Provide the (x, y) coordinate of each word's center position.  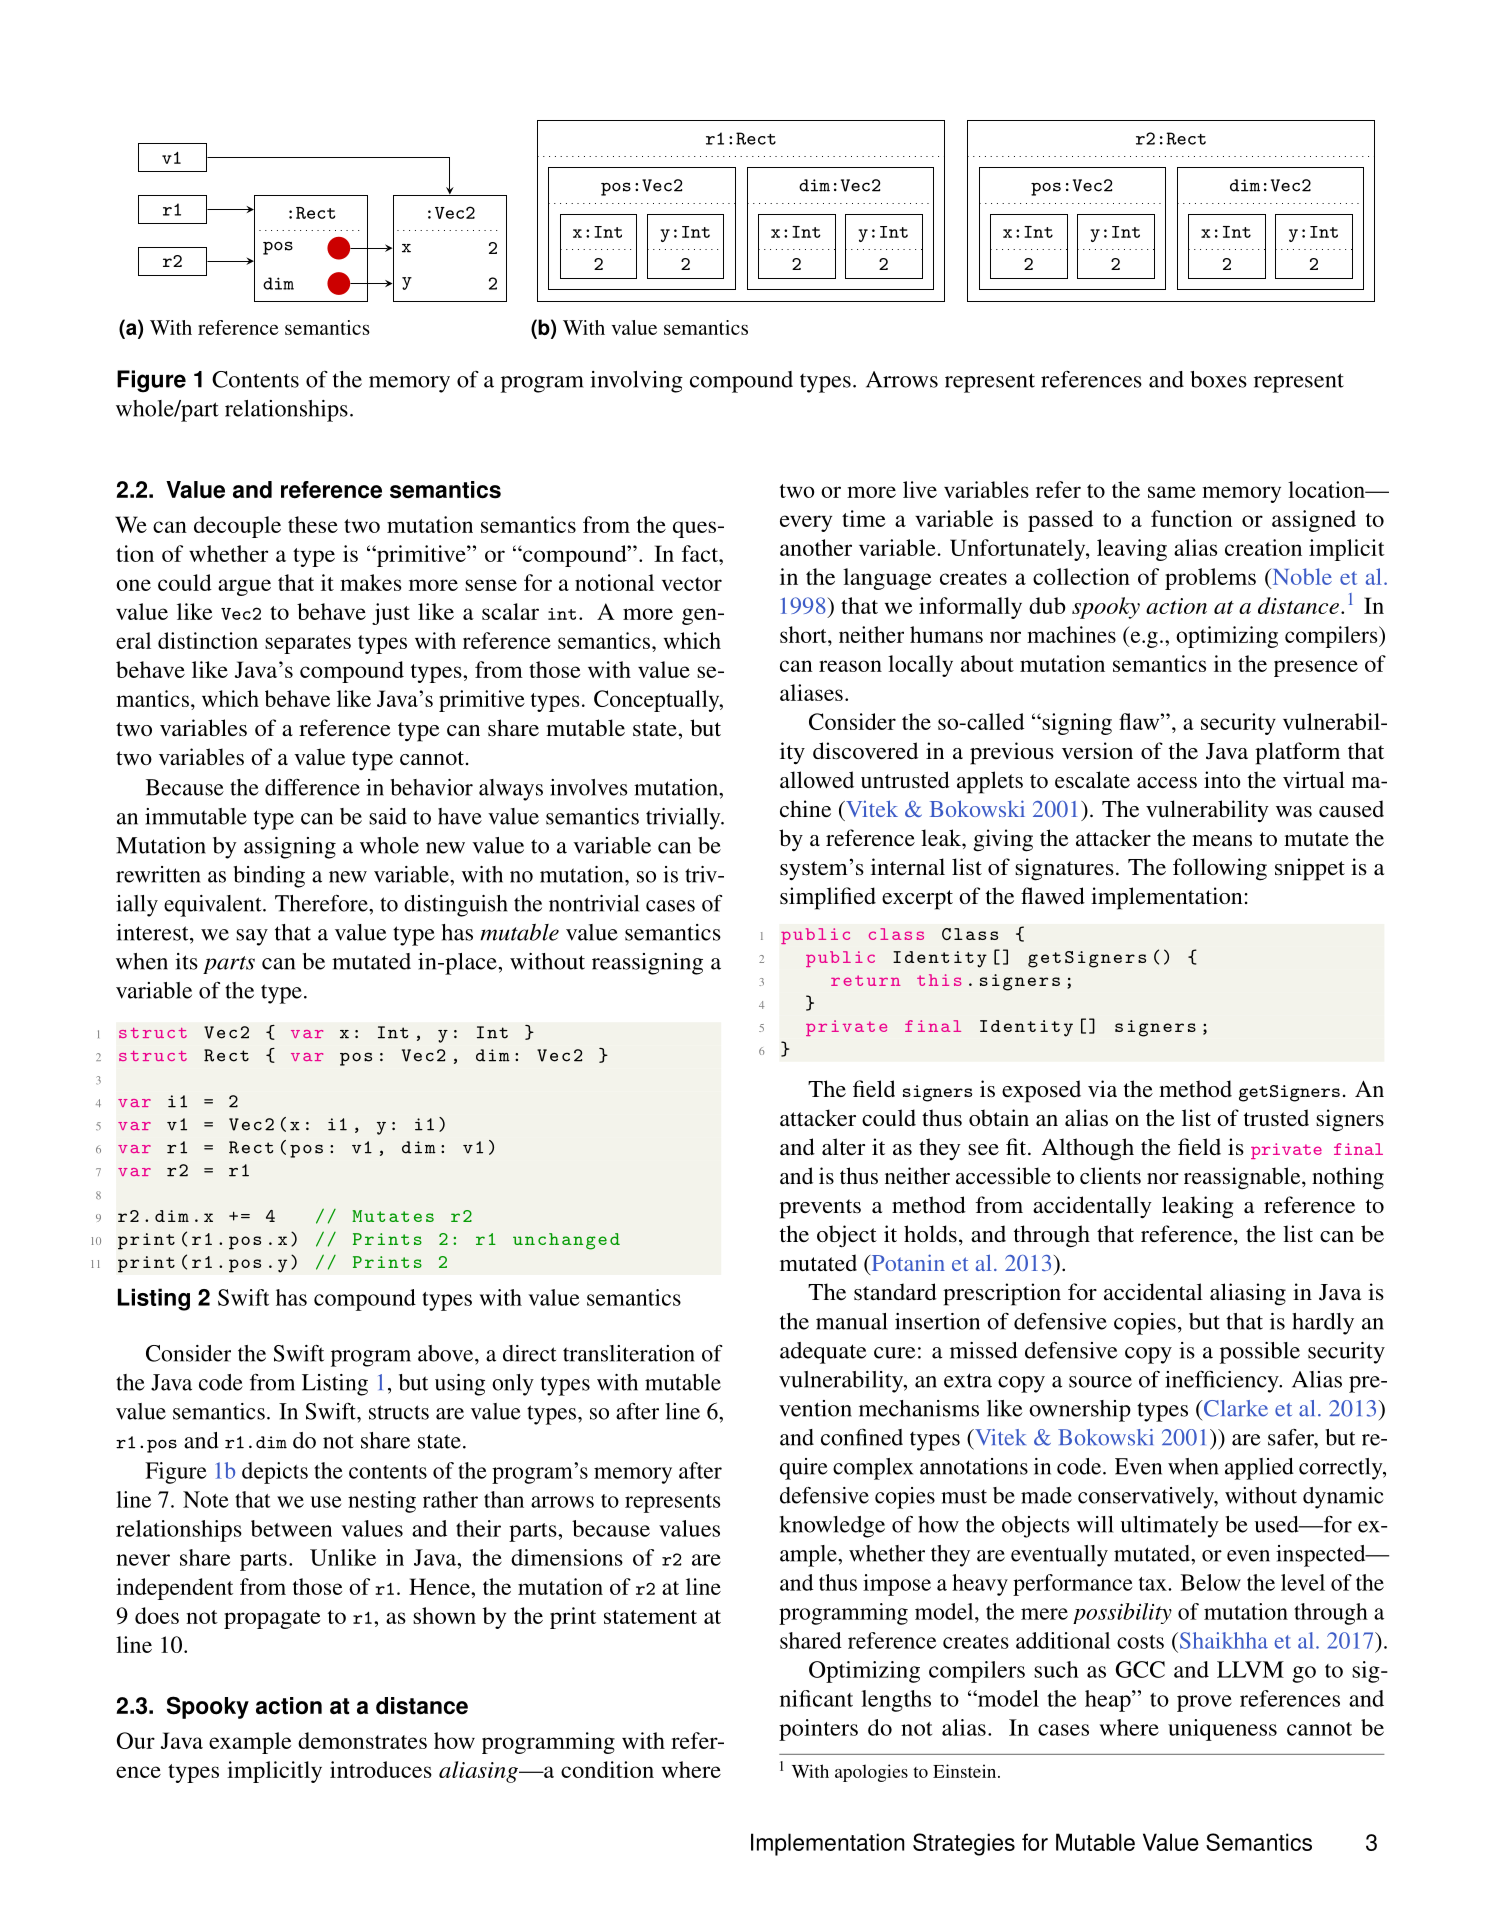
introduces (381, 1769)
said (388, 816)
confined (862, 1437)
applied (1259, 1469)
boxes (1218, 379)
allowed (817, 779)
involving (636, 382)
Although (1088, 1149)
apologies (871, 1773)
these (313, 524)
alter (843, 1146)
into (1222, 779)
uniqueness (1222, 1730)
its (186, 961)
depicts (275, 1473)
